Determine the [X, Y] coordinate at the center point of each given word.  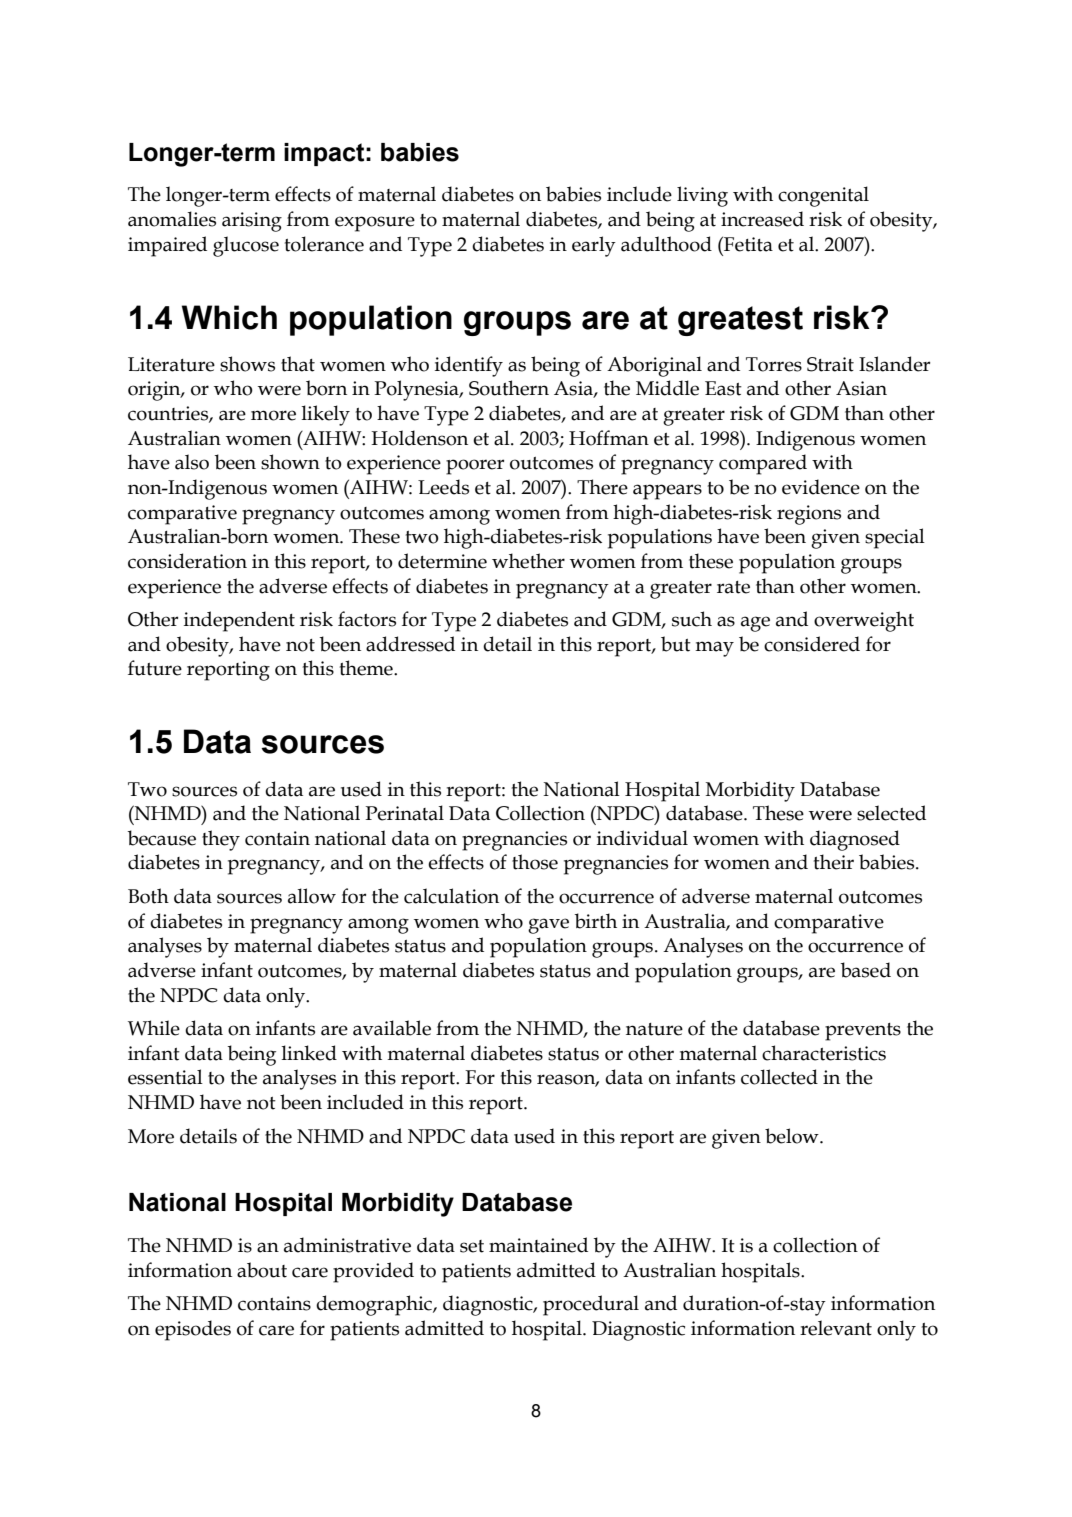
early [594, 246]
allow [312, 896]
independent [239, 621]
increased [762, 219]
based [866, 970]
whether [528, 561]
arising [252, 222]
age [755, 624]
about [262, 1270]
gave [548, 926]
